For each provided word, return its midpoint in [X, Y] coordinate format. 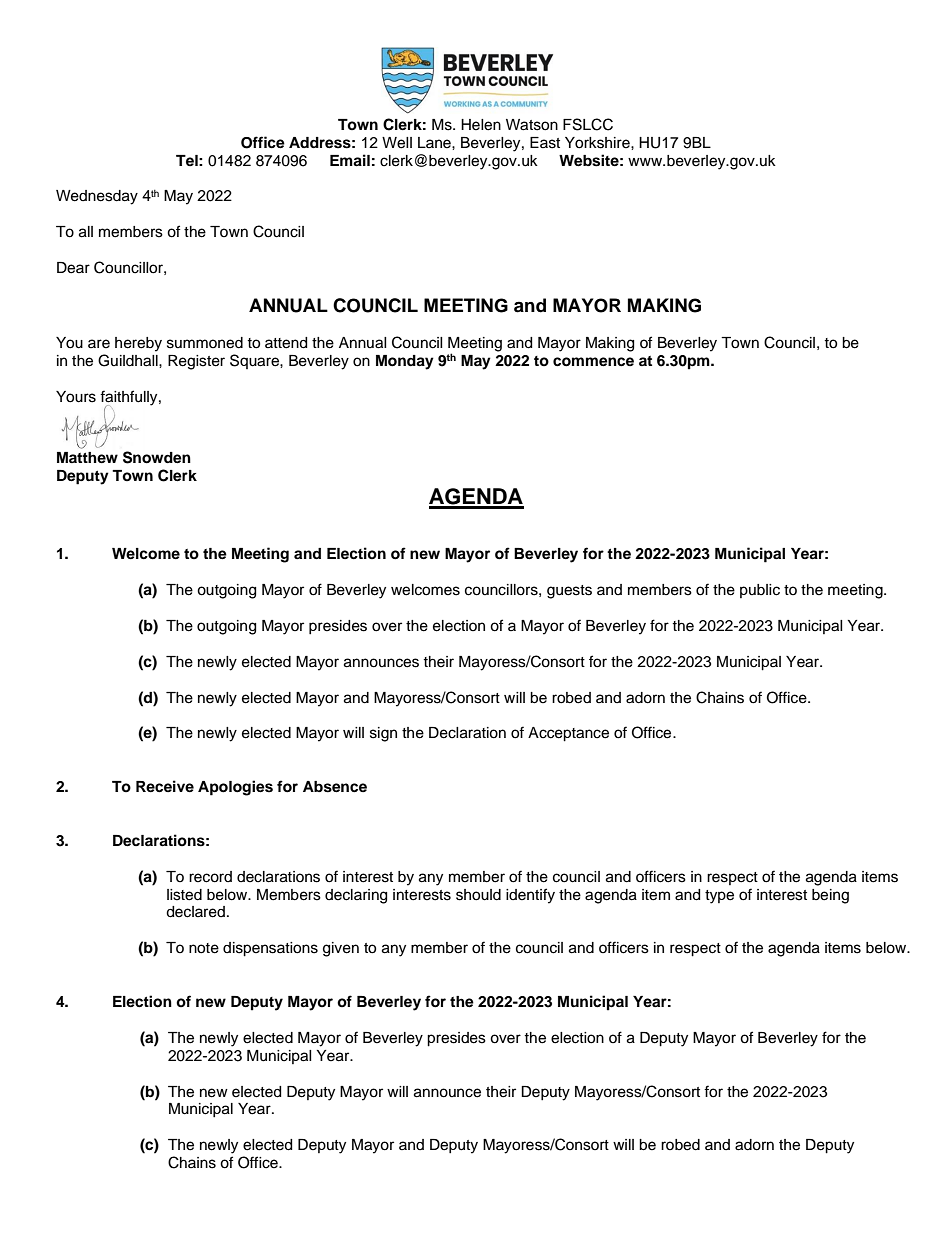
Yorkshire [598, 143]
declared [195, 912]
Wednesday [97, 197]
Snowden [157, 457]
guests [569, 592]
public [760, 591]
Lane [435, 143]
